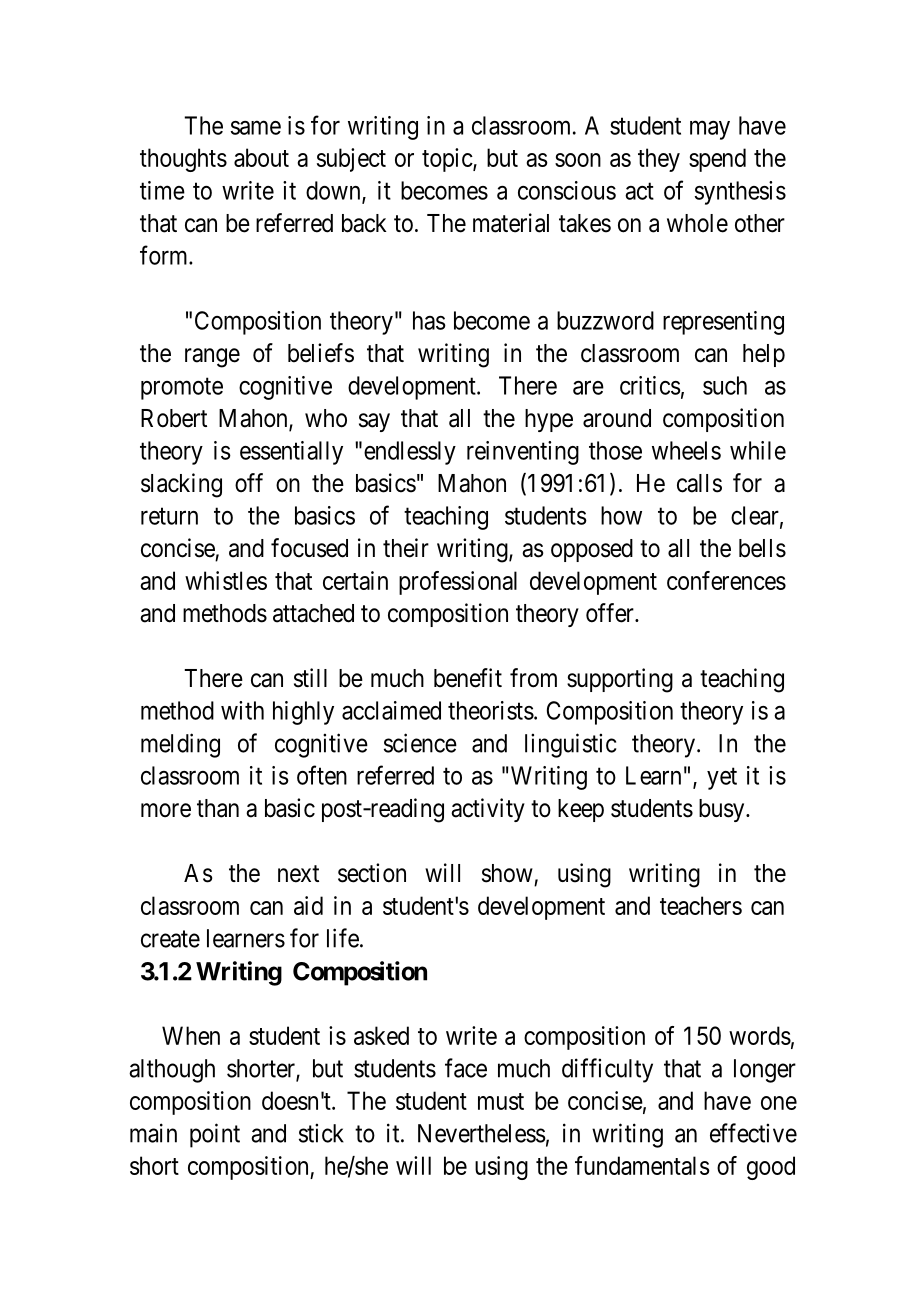 The image size is (924, 1308). Describe the element at coordinates (215, 1135) in the screenshot. I see `point` at that location.
